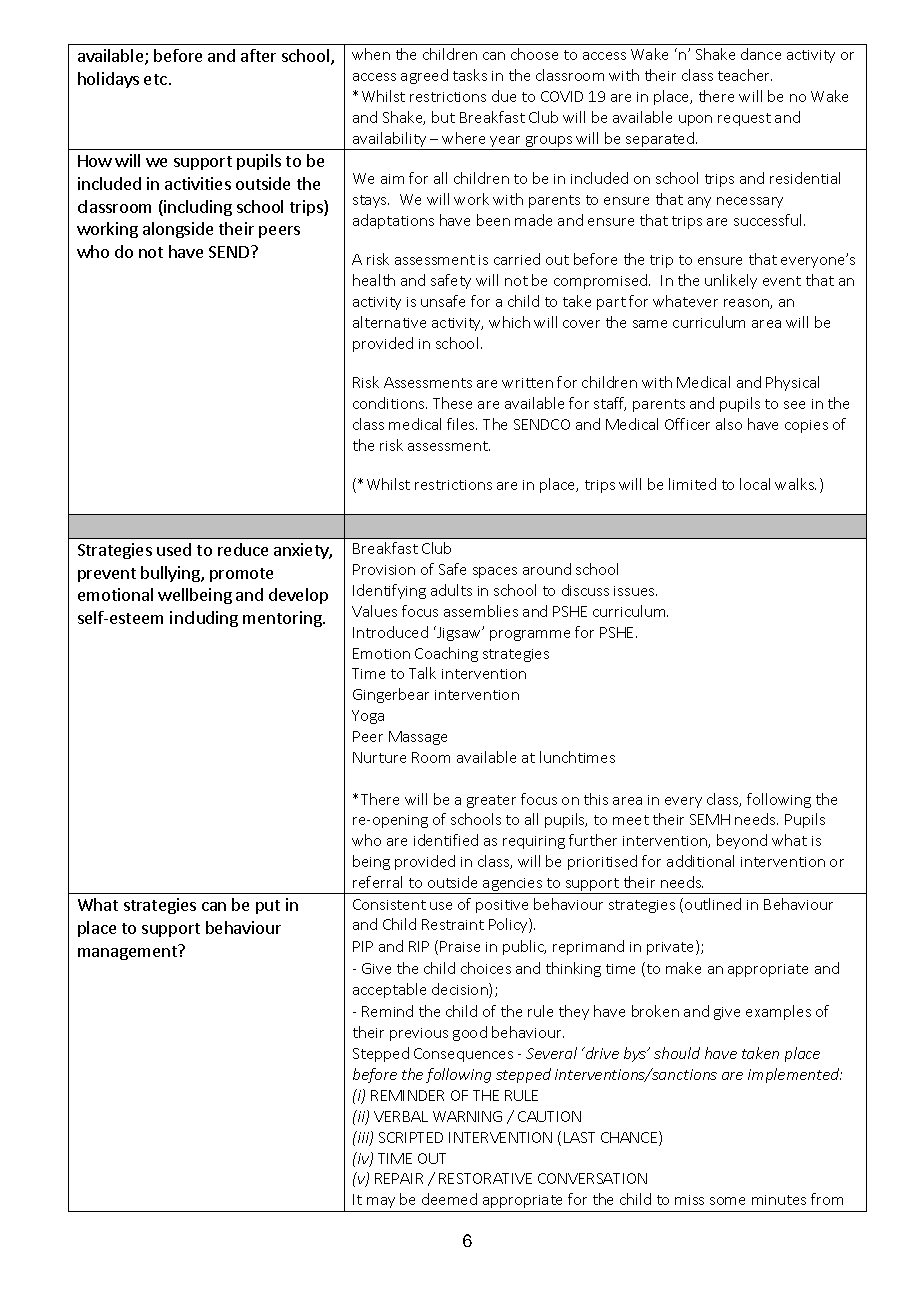  Describe the element at coordinates (745, 75) in the screenshot. I see `teacher` at that location.
